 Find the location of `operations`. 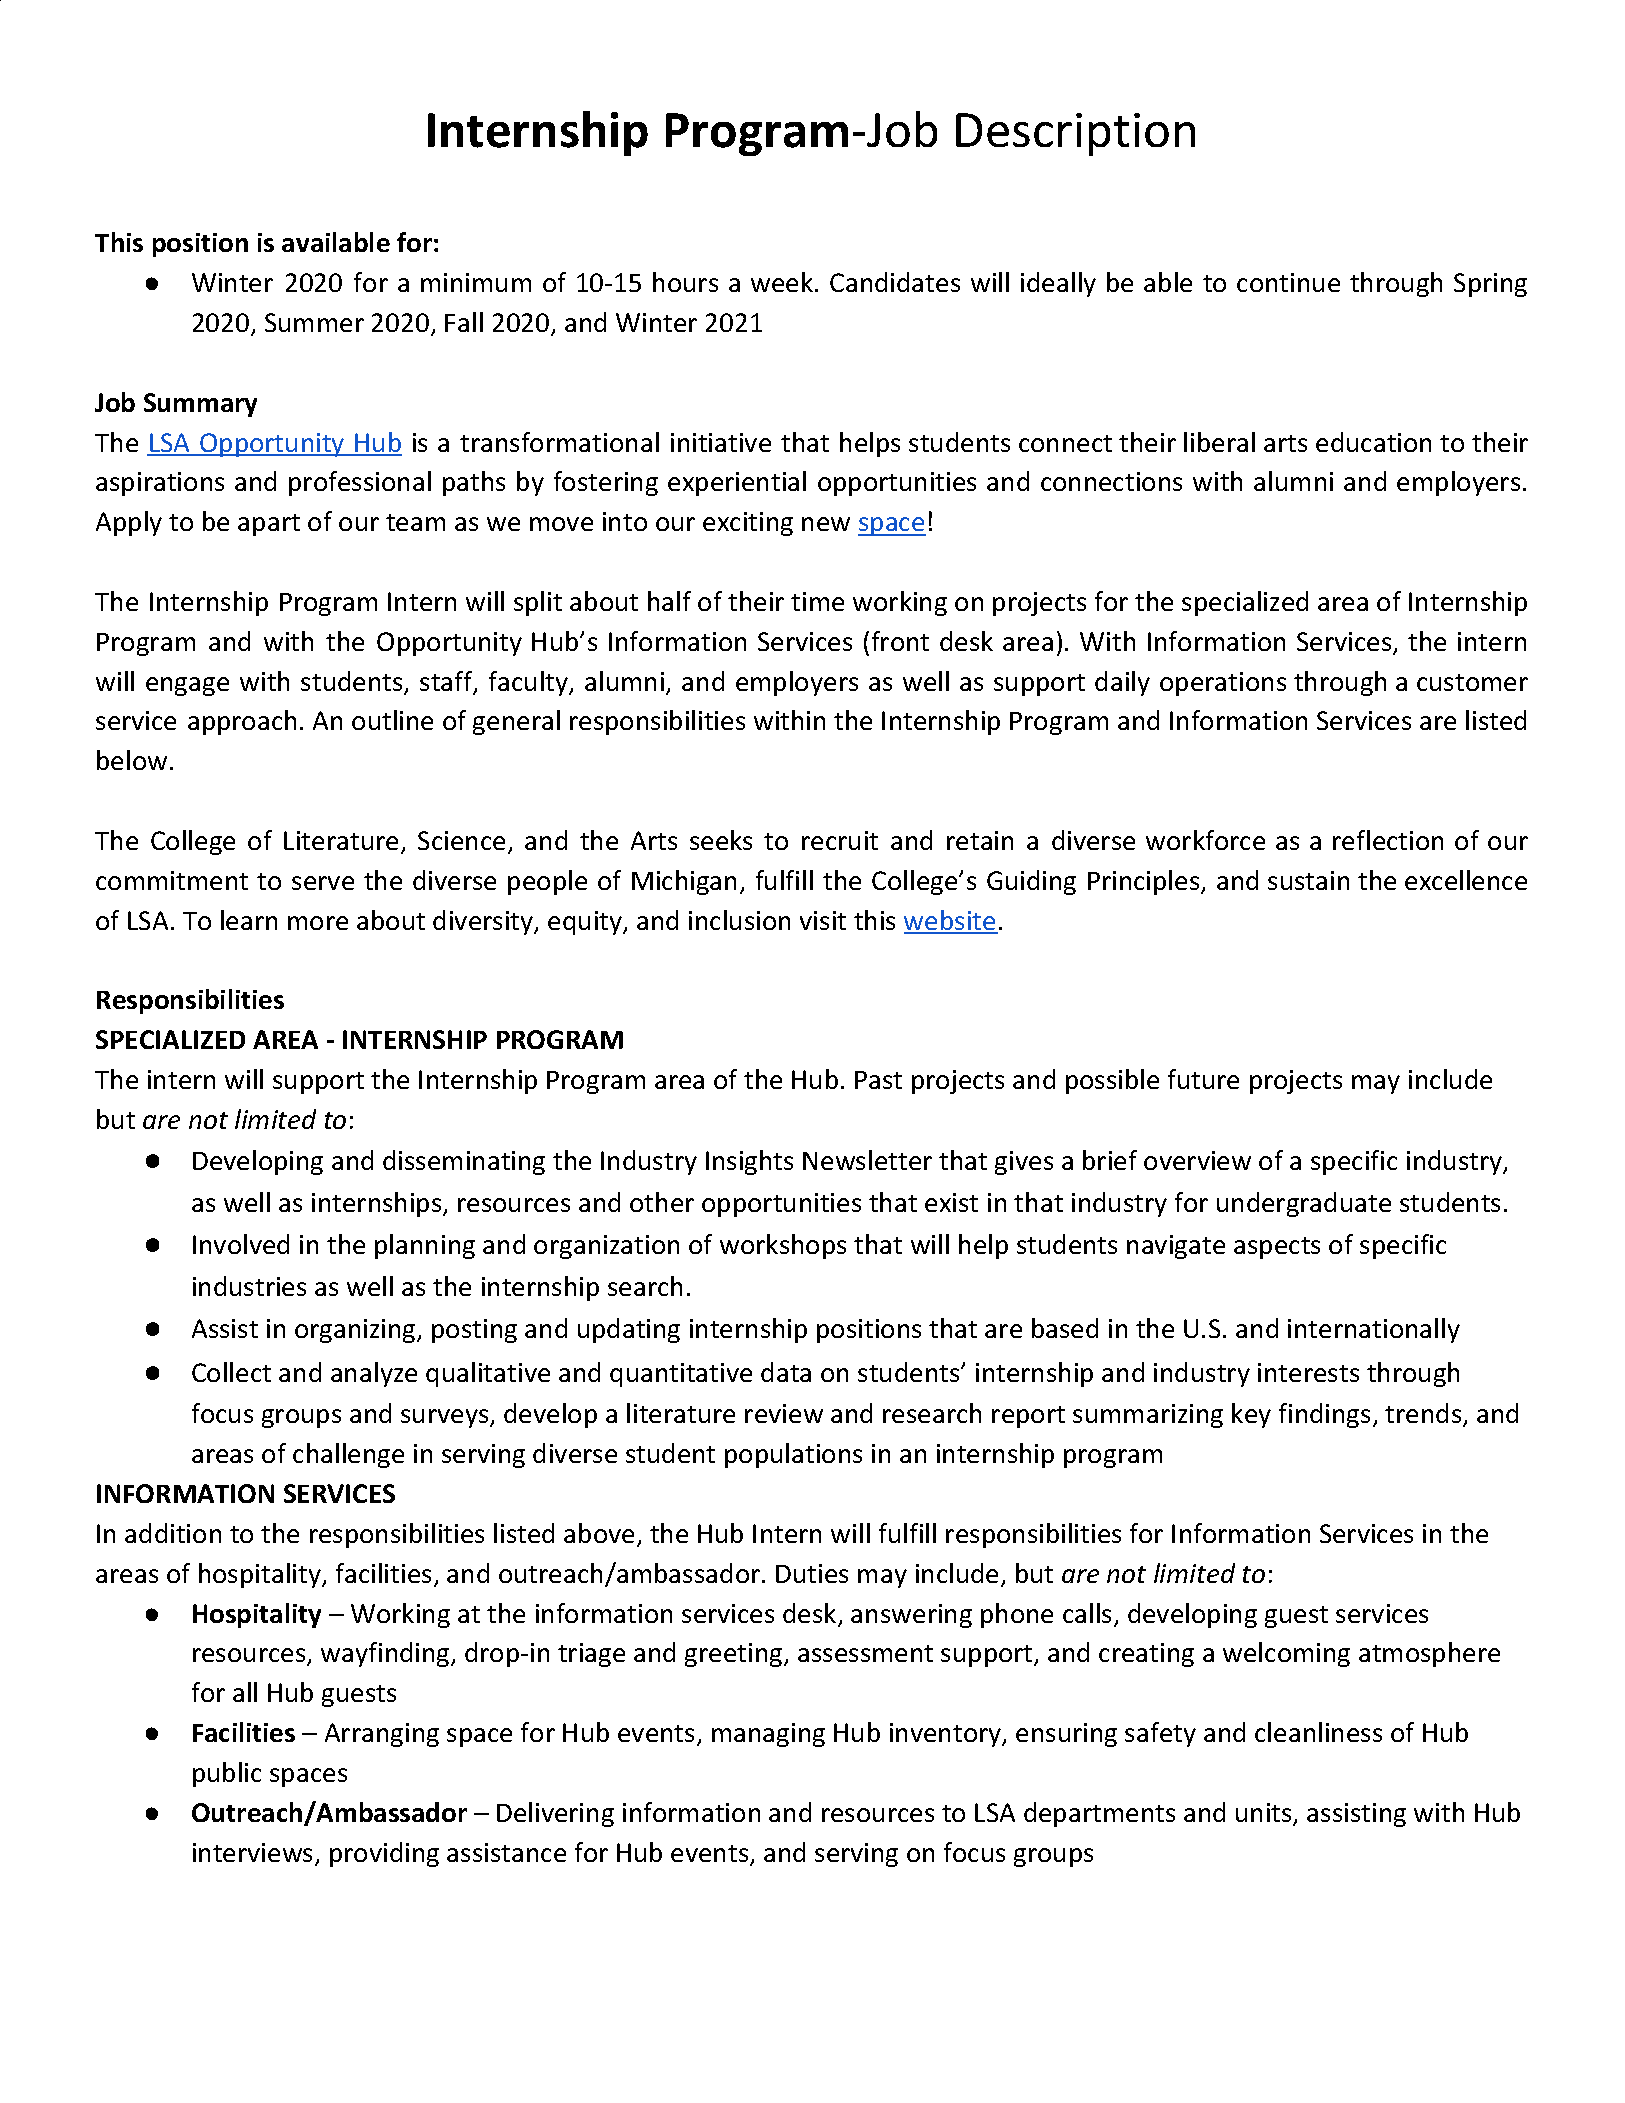

operations is located at coordinates (1223, 684).
